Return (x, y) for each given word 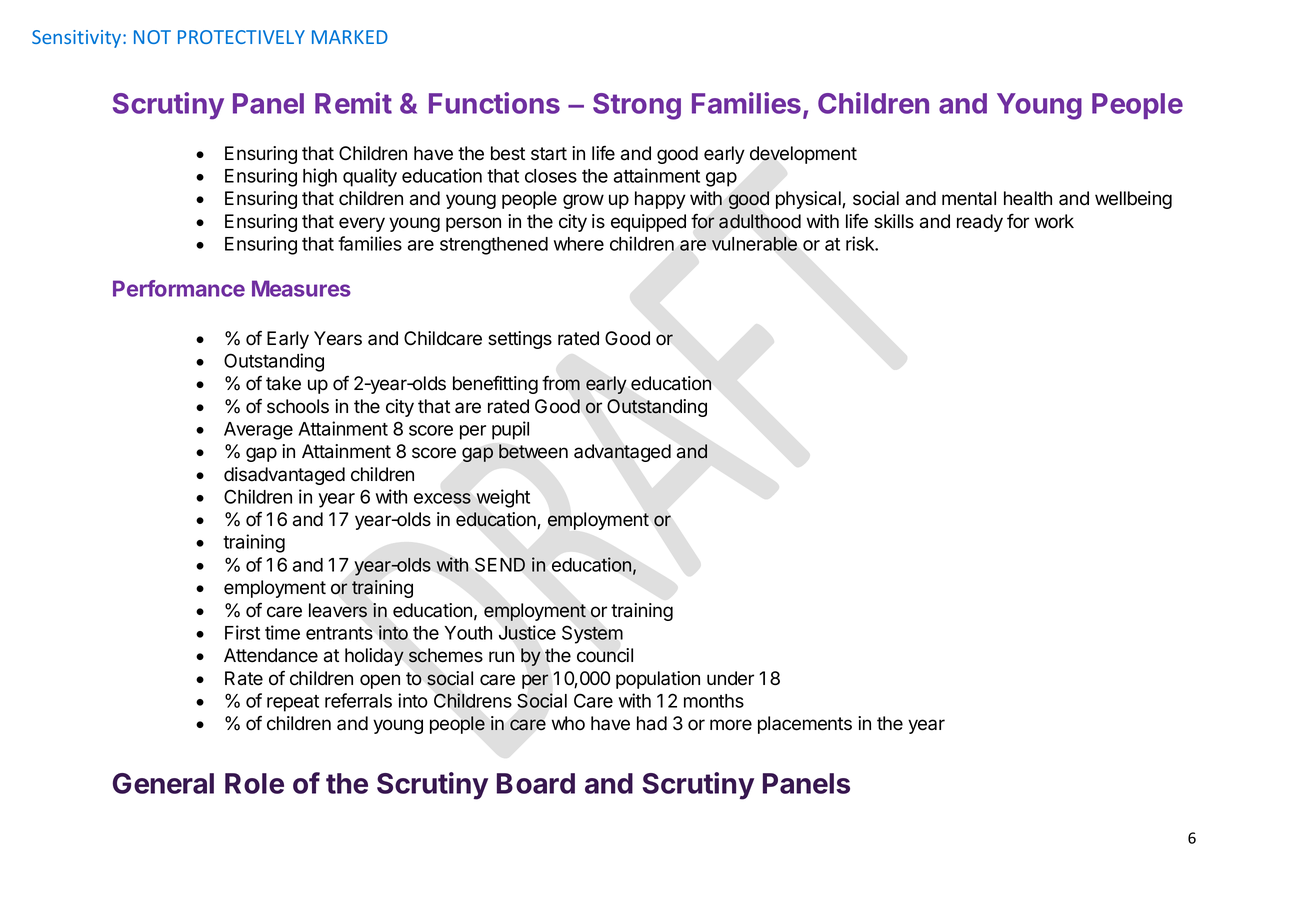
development (803, 155)
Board (536, 783)
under (730, 678)
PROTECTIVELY (241, 37)
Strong (637, 106)
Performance (179, 288)
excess (442, 498)
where (579, 244)
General (163, 783)
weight (503, 498)
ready (980, 223)
